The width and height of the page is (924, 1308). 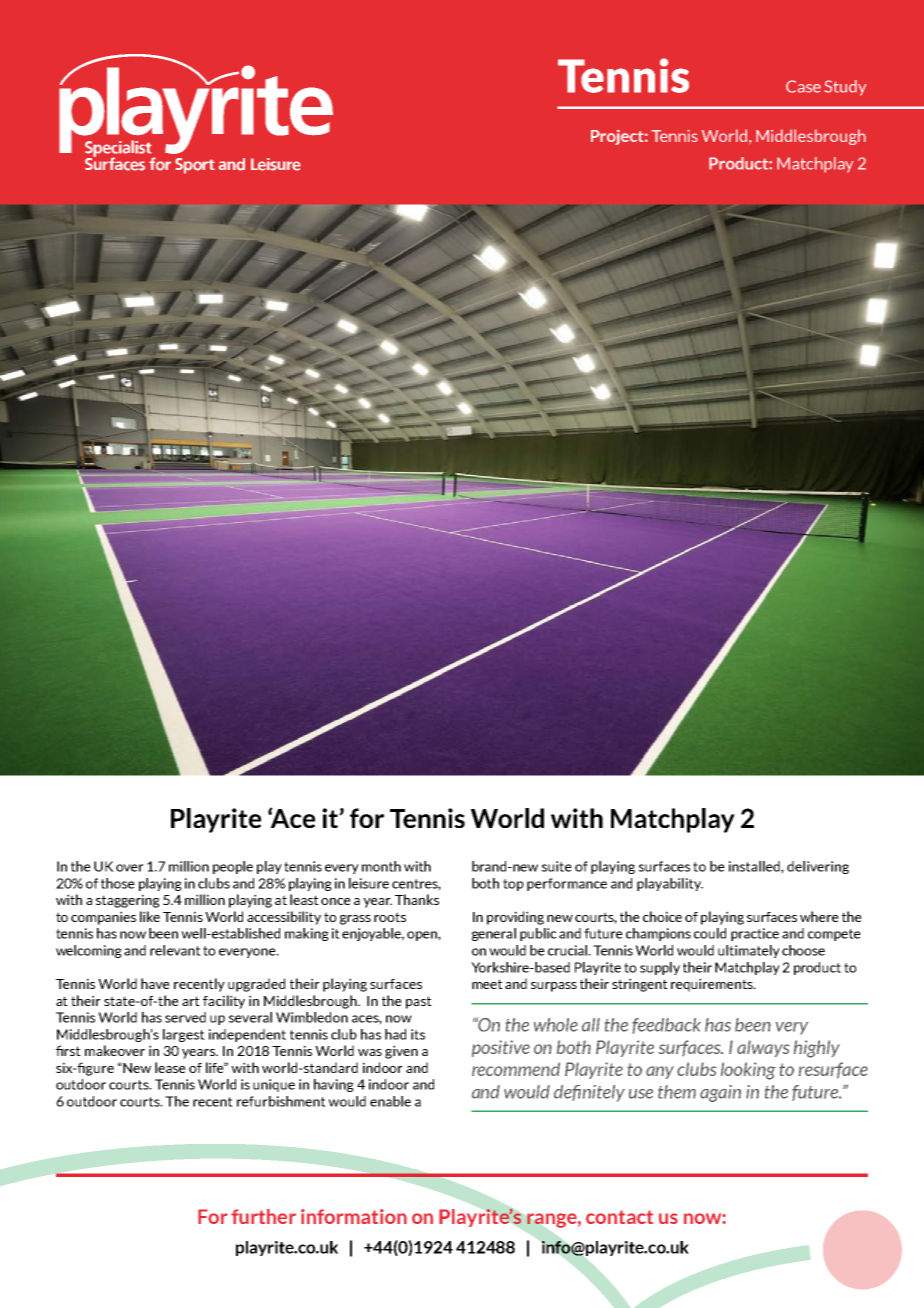 What do you see at coordinates (755, 867) in the page?
I see `installed` at bounding box center [755, 867].
